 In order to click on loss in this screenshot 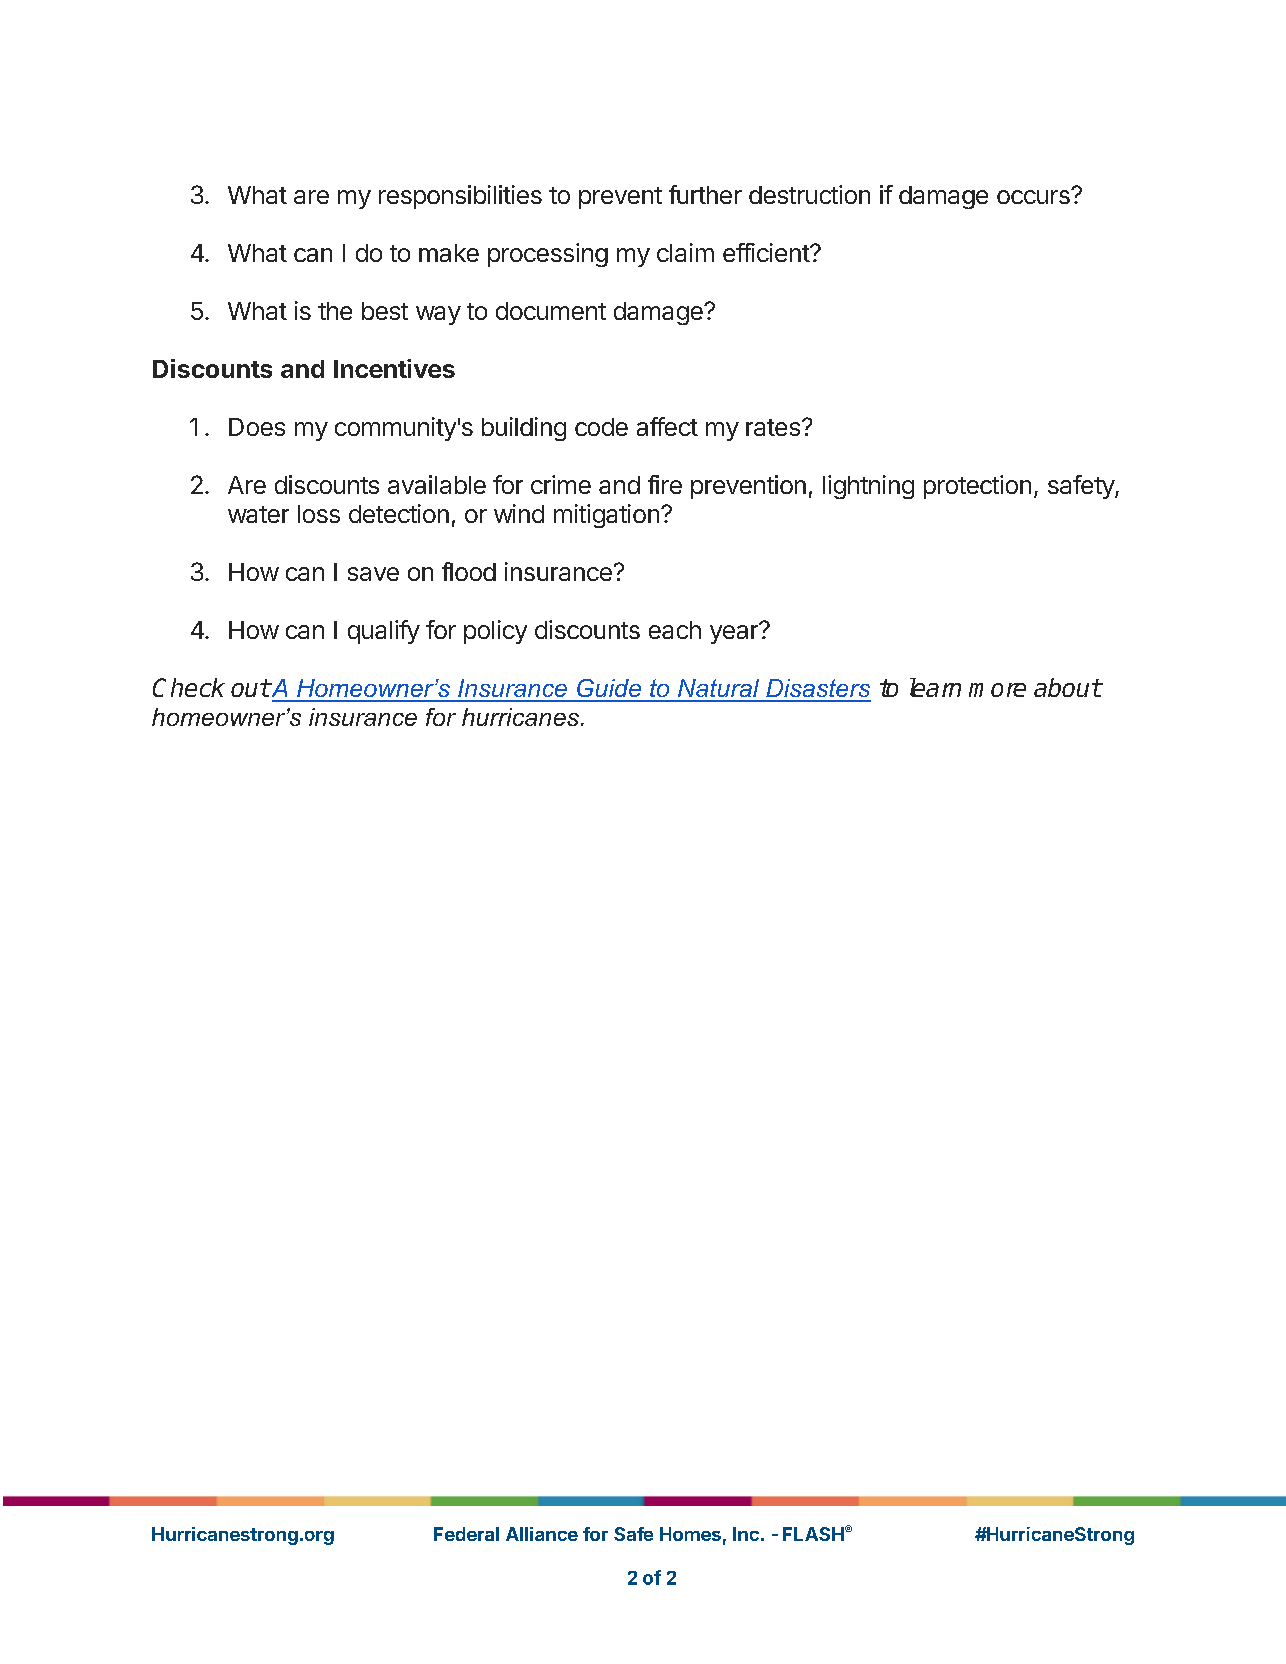, I will do `click(319, 514)`.
